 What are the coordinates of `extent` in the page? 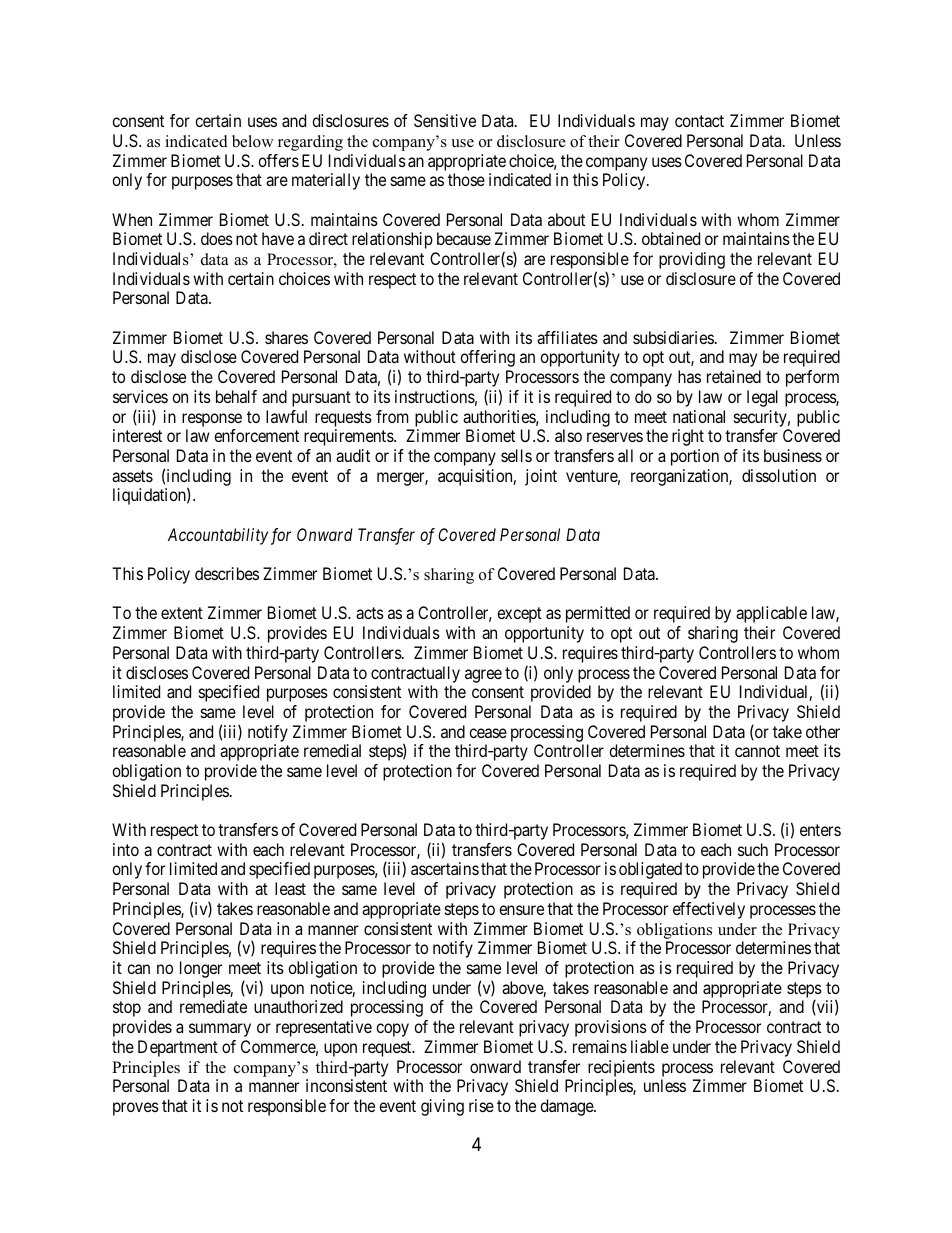 It's located at (182, 613).
